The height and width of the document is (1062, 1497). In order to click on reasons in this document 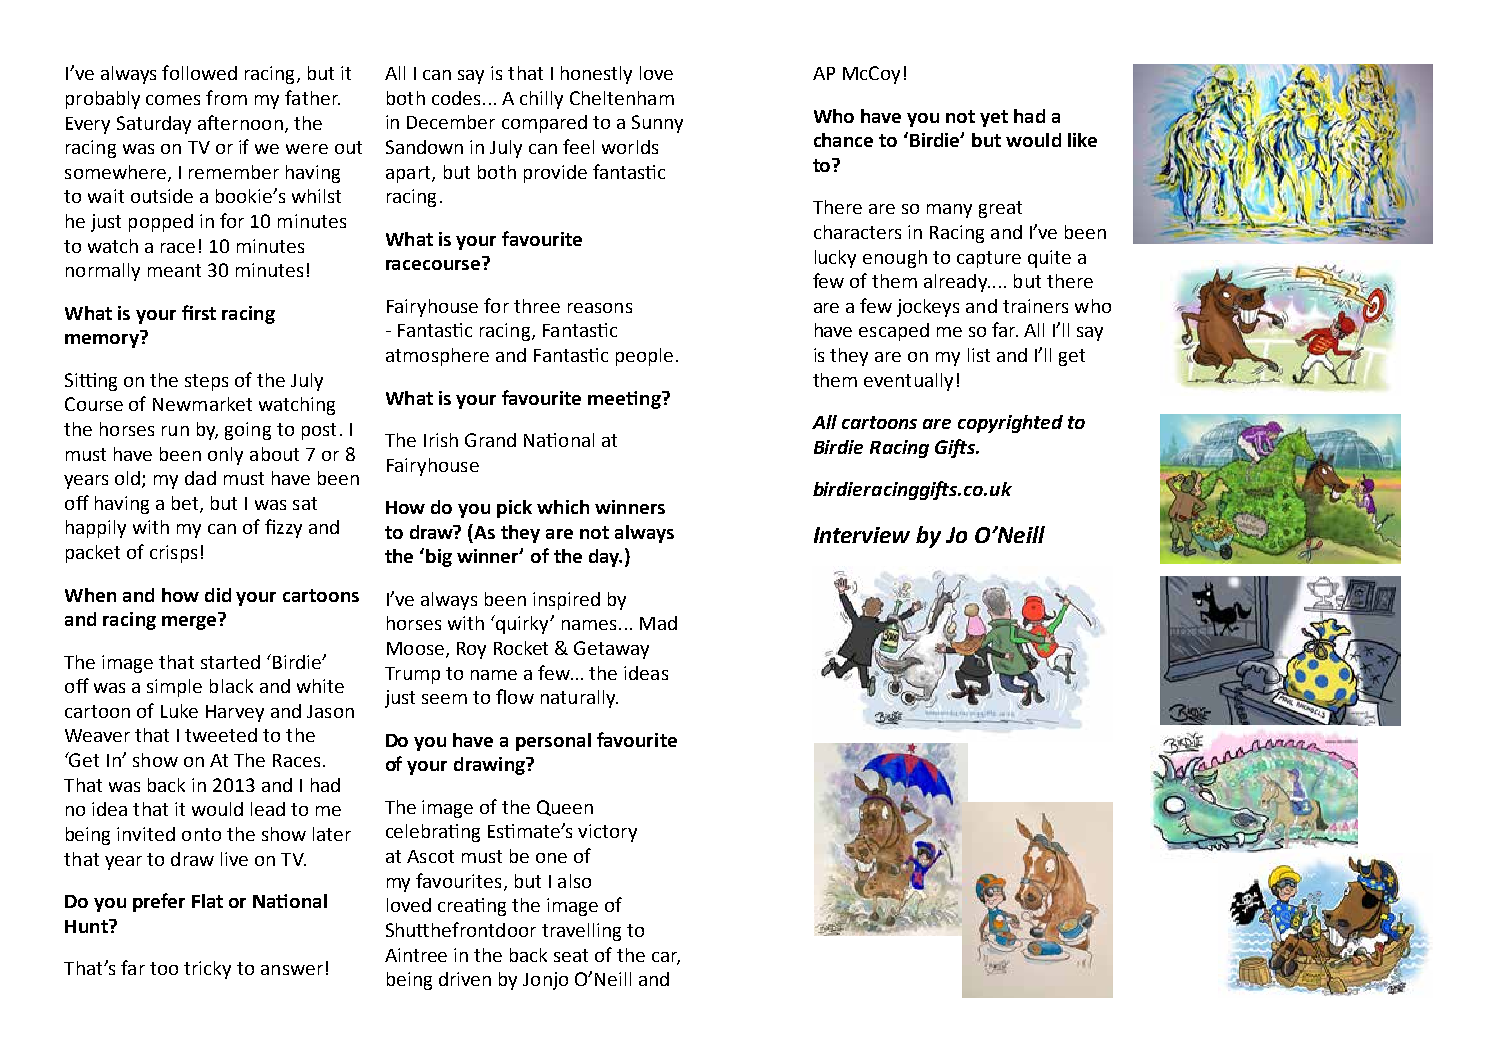, I will do `click(600, 308)`.
